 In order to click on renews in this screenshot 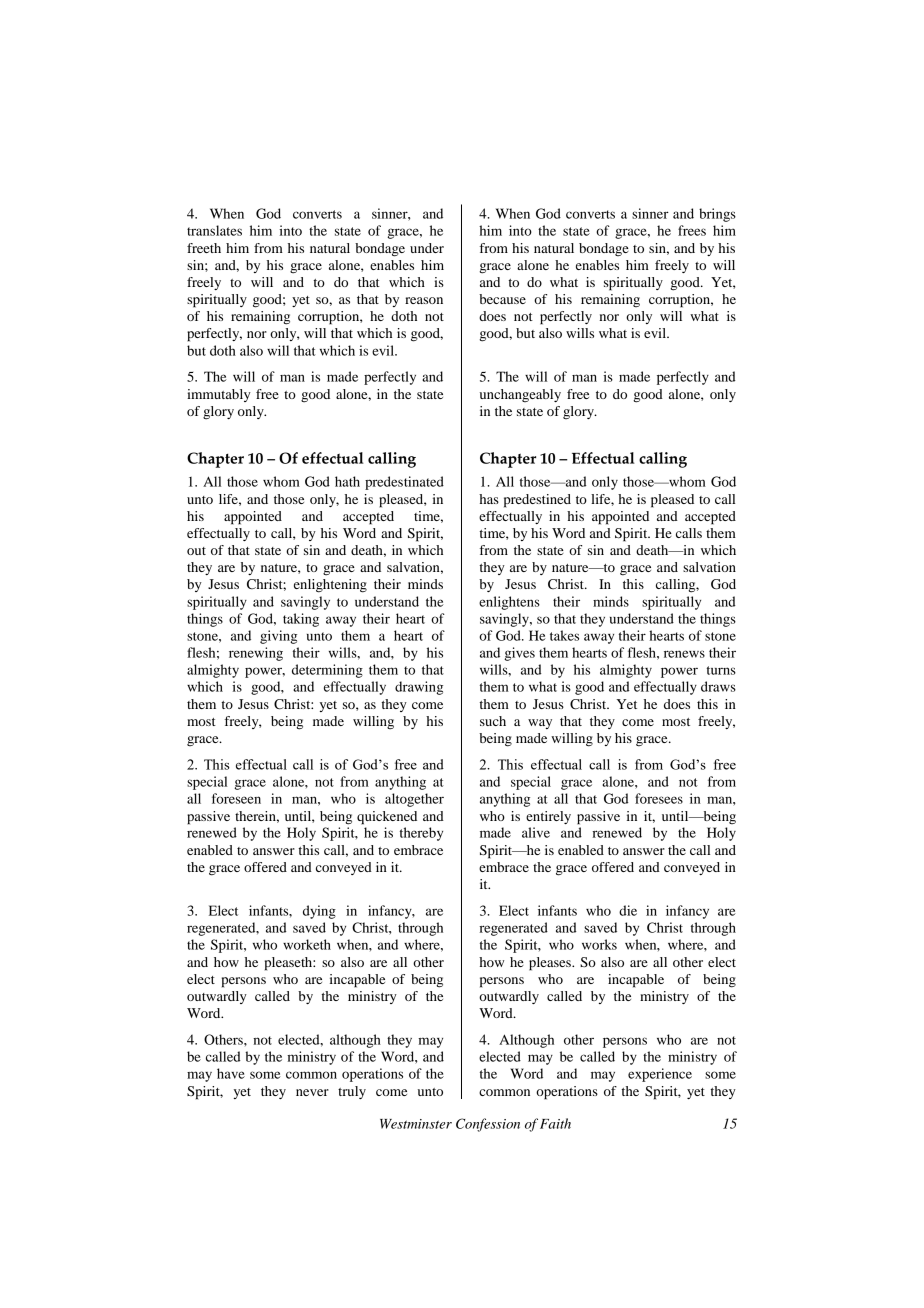, I will do `click(684, 654)`.
